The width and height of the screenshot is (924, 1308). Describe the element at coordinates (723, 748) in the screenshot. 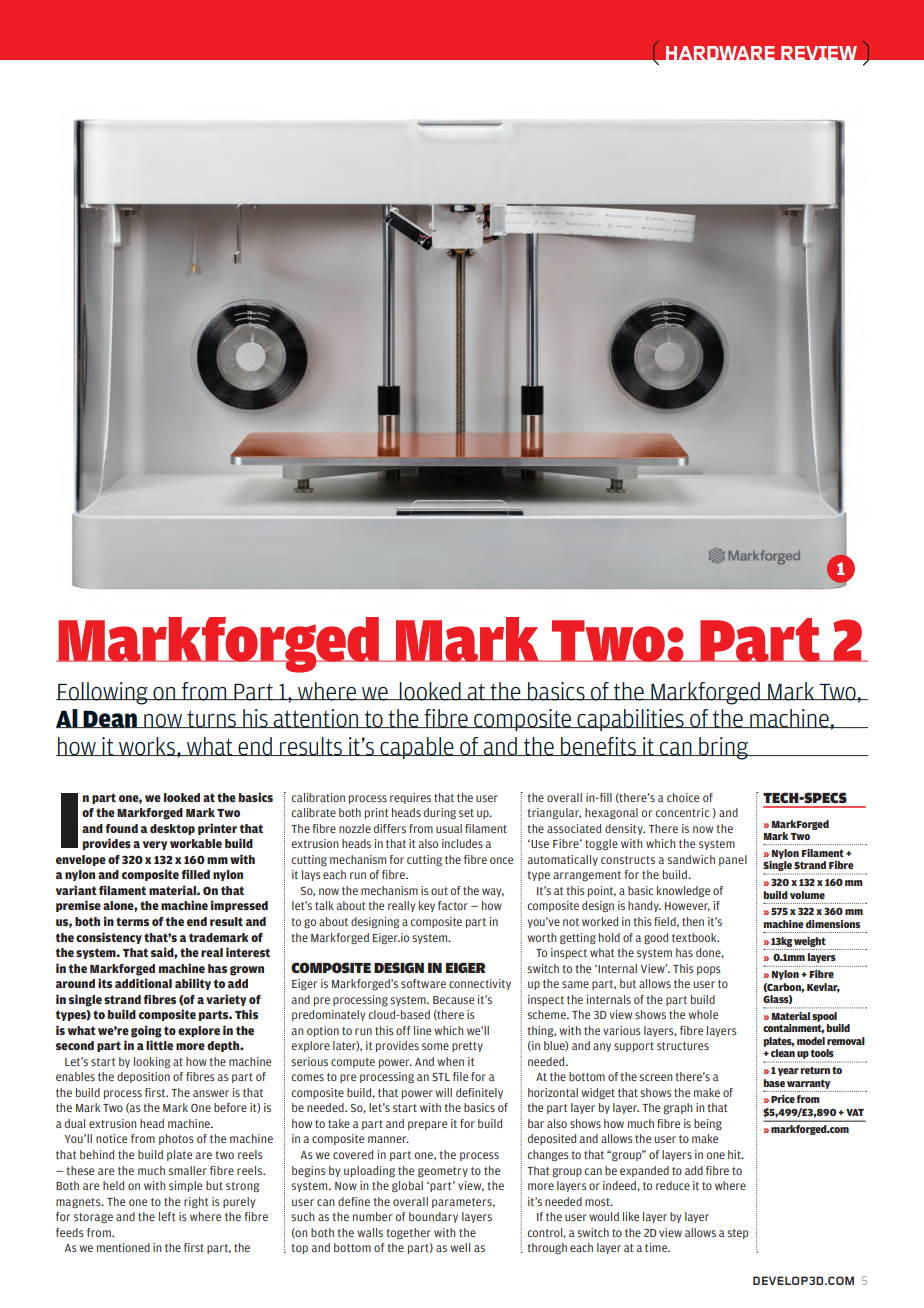

I see `bring` at that location.
